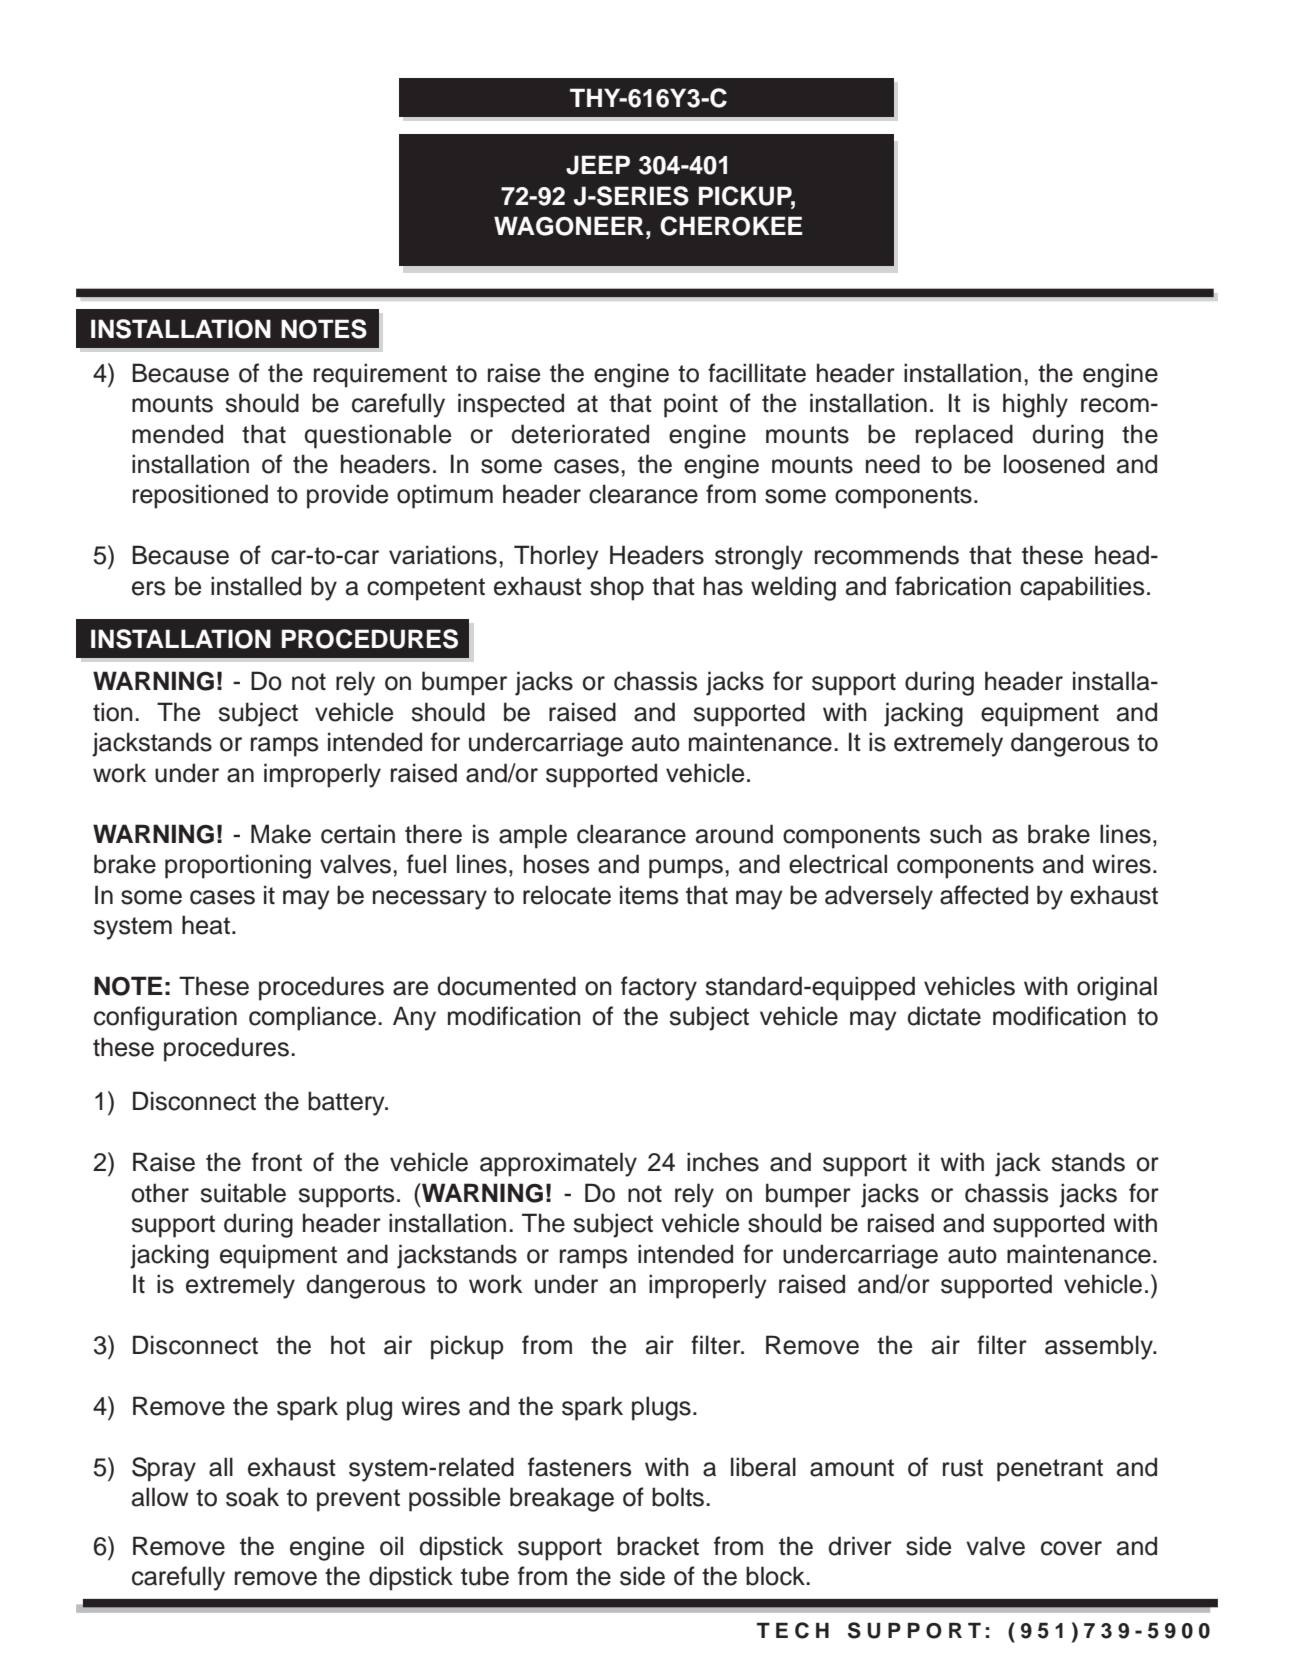  What do you see at coordinates (649, 895) in the screenshot?
I see `items` at bounding box center [649, 895].
